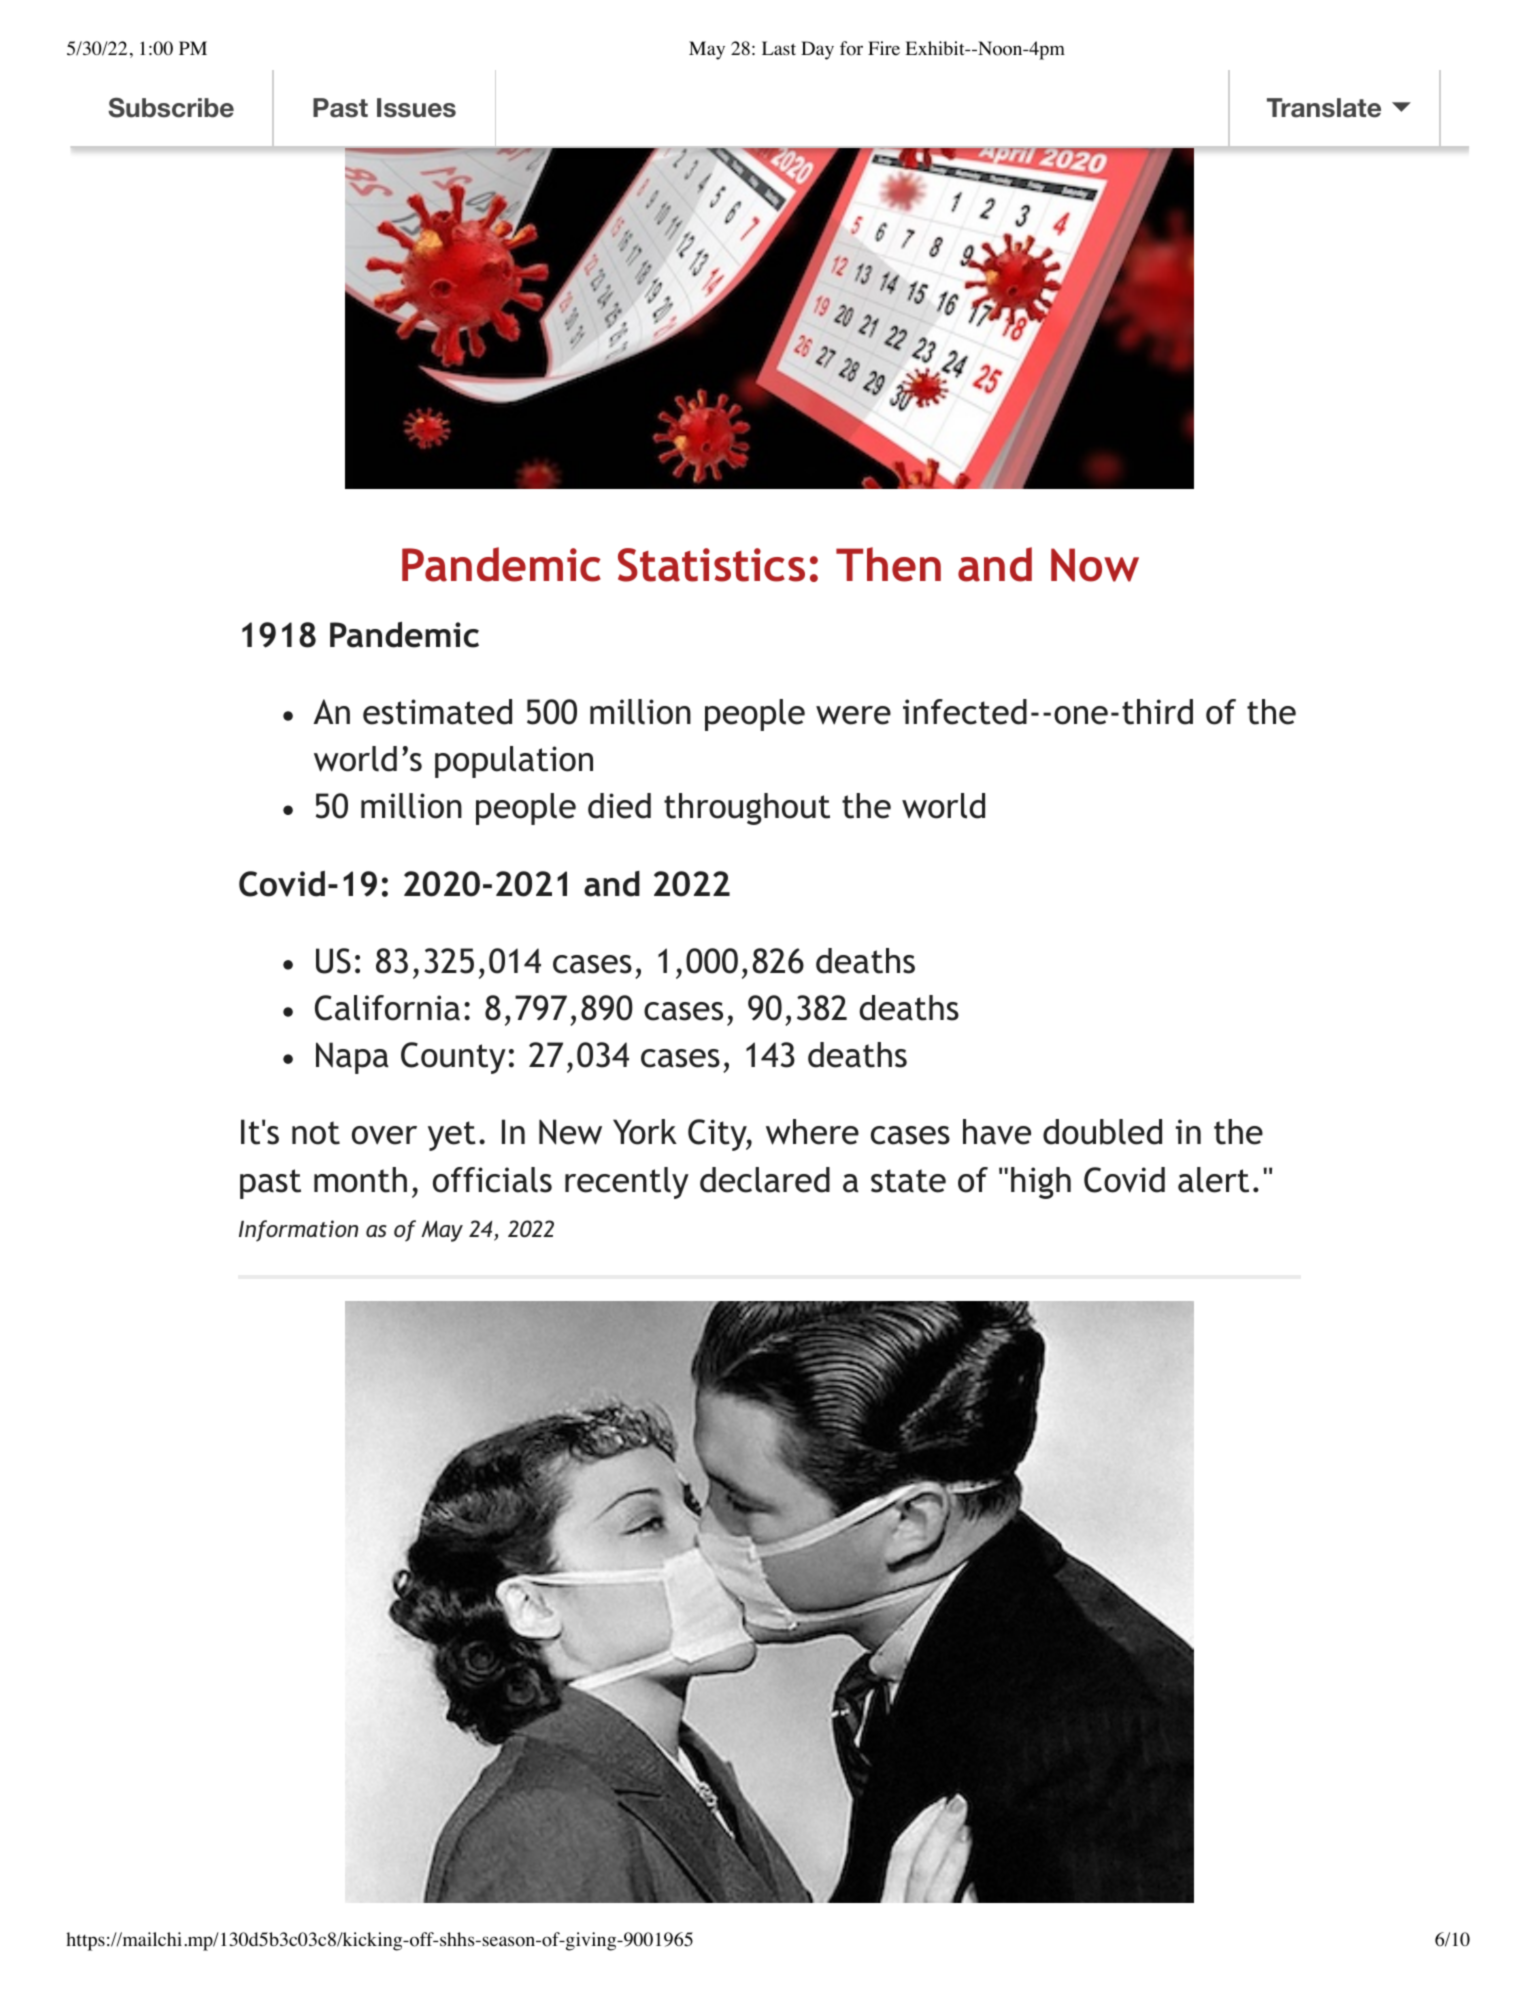  Describe the element at coordinates (1102, 1132) in the screenshot. I see `doubled` at that location.
